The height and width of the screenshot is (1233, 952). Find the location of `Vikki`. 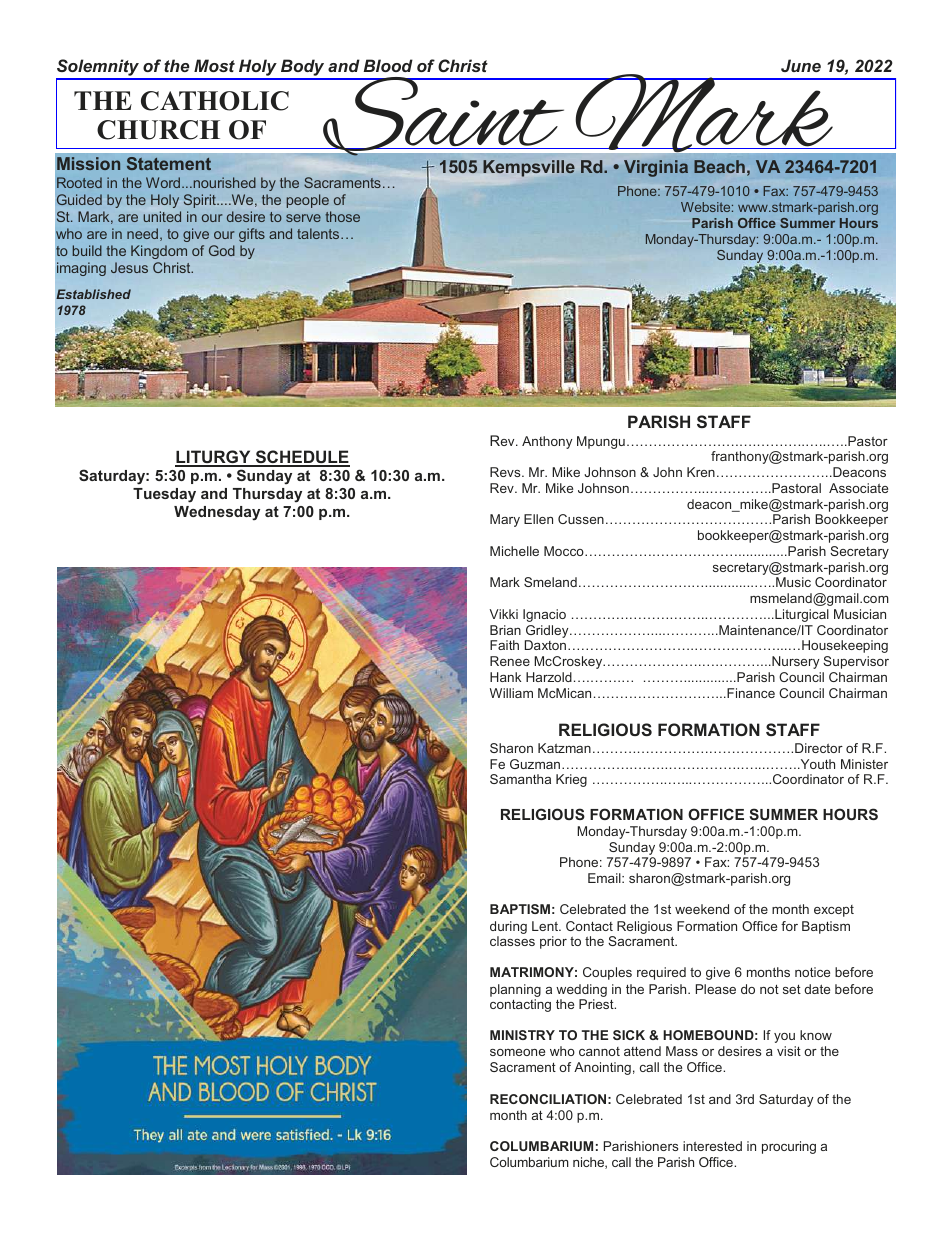

Vikki is located at coordinates (503, 614).
